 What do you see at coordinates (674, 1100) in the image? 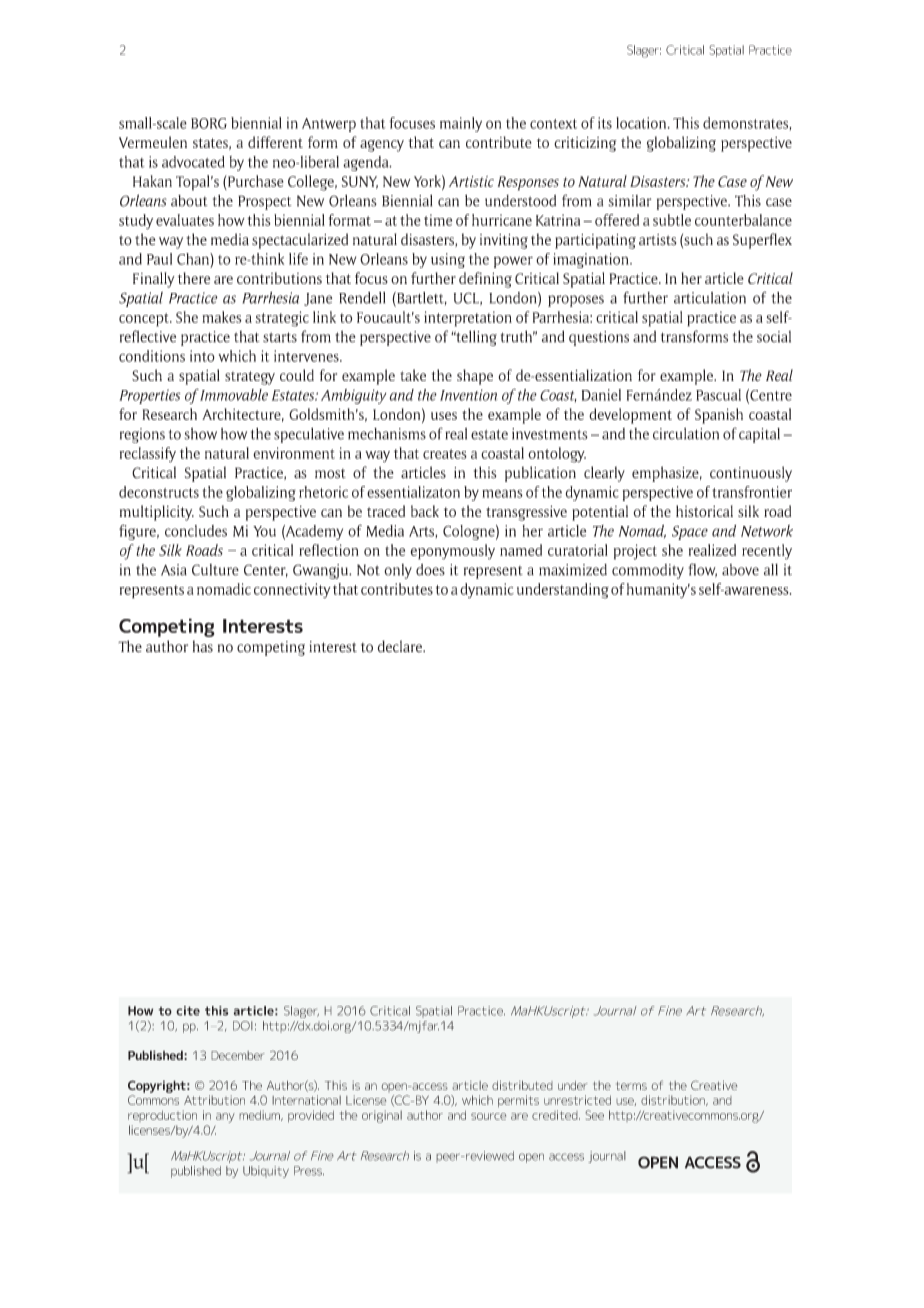
I see `distribution` at bounding box center [674, 1100].
